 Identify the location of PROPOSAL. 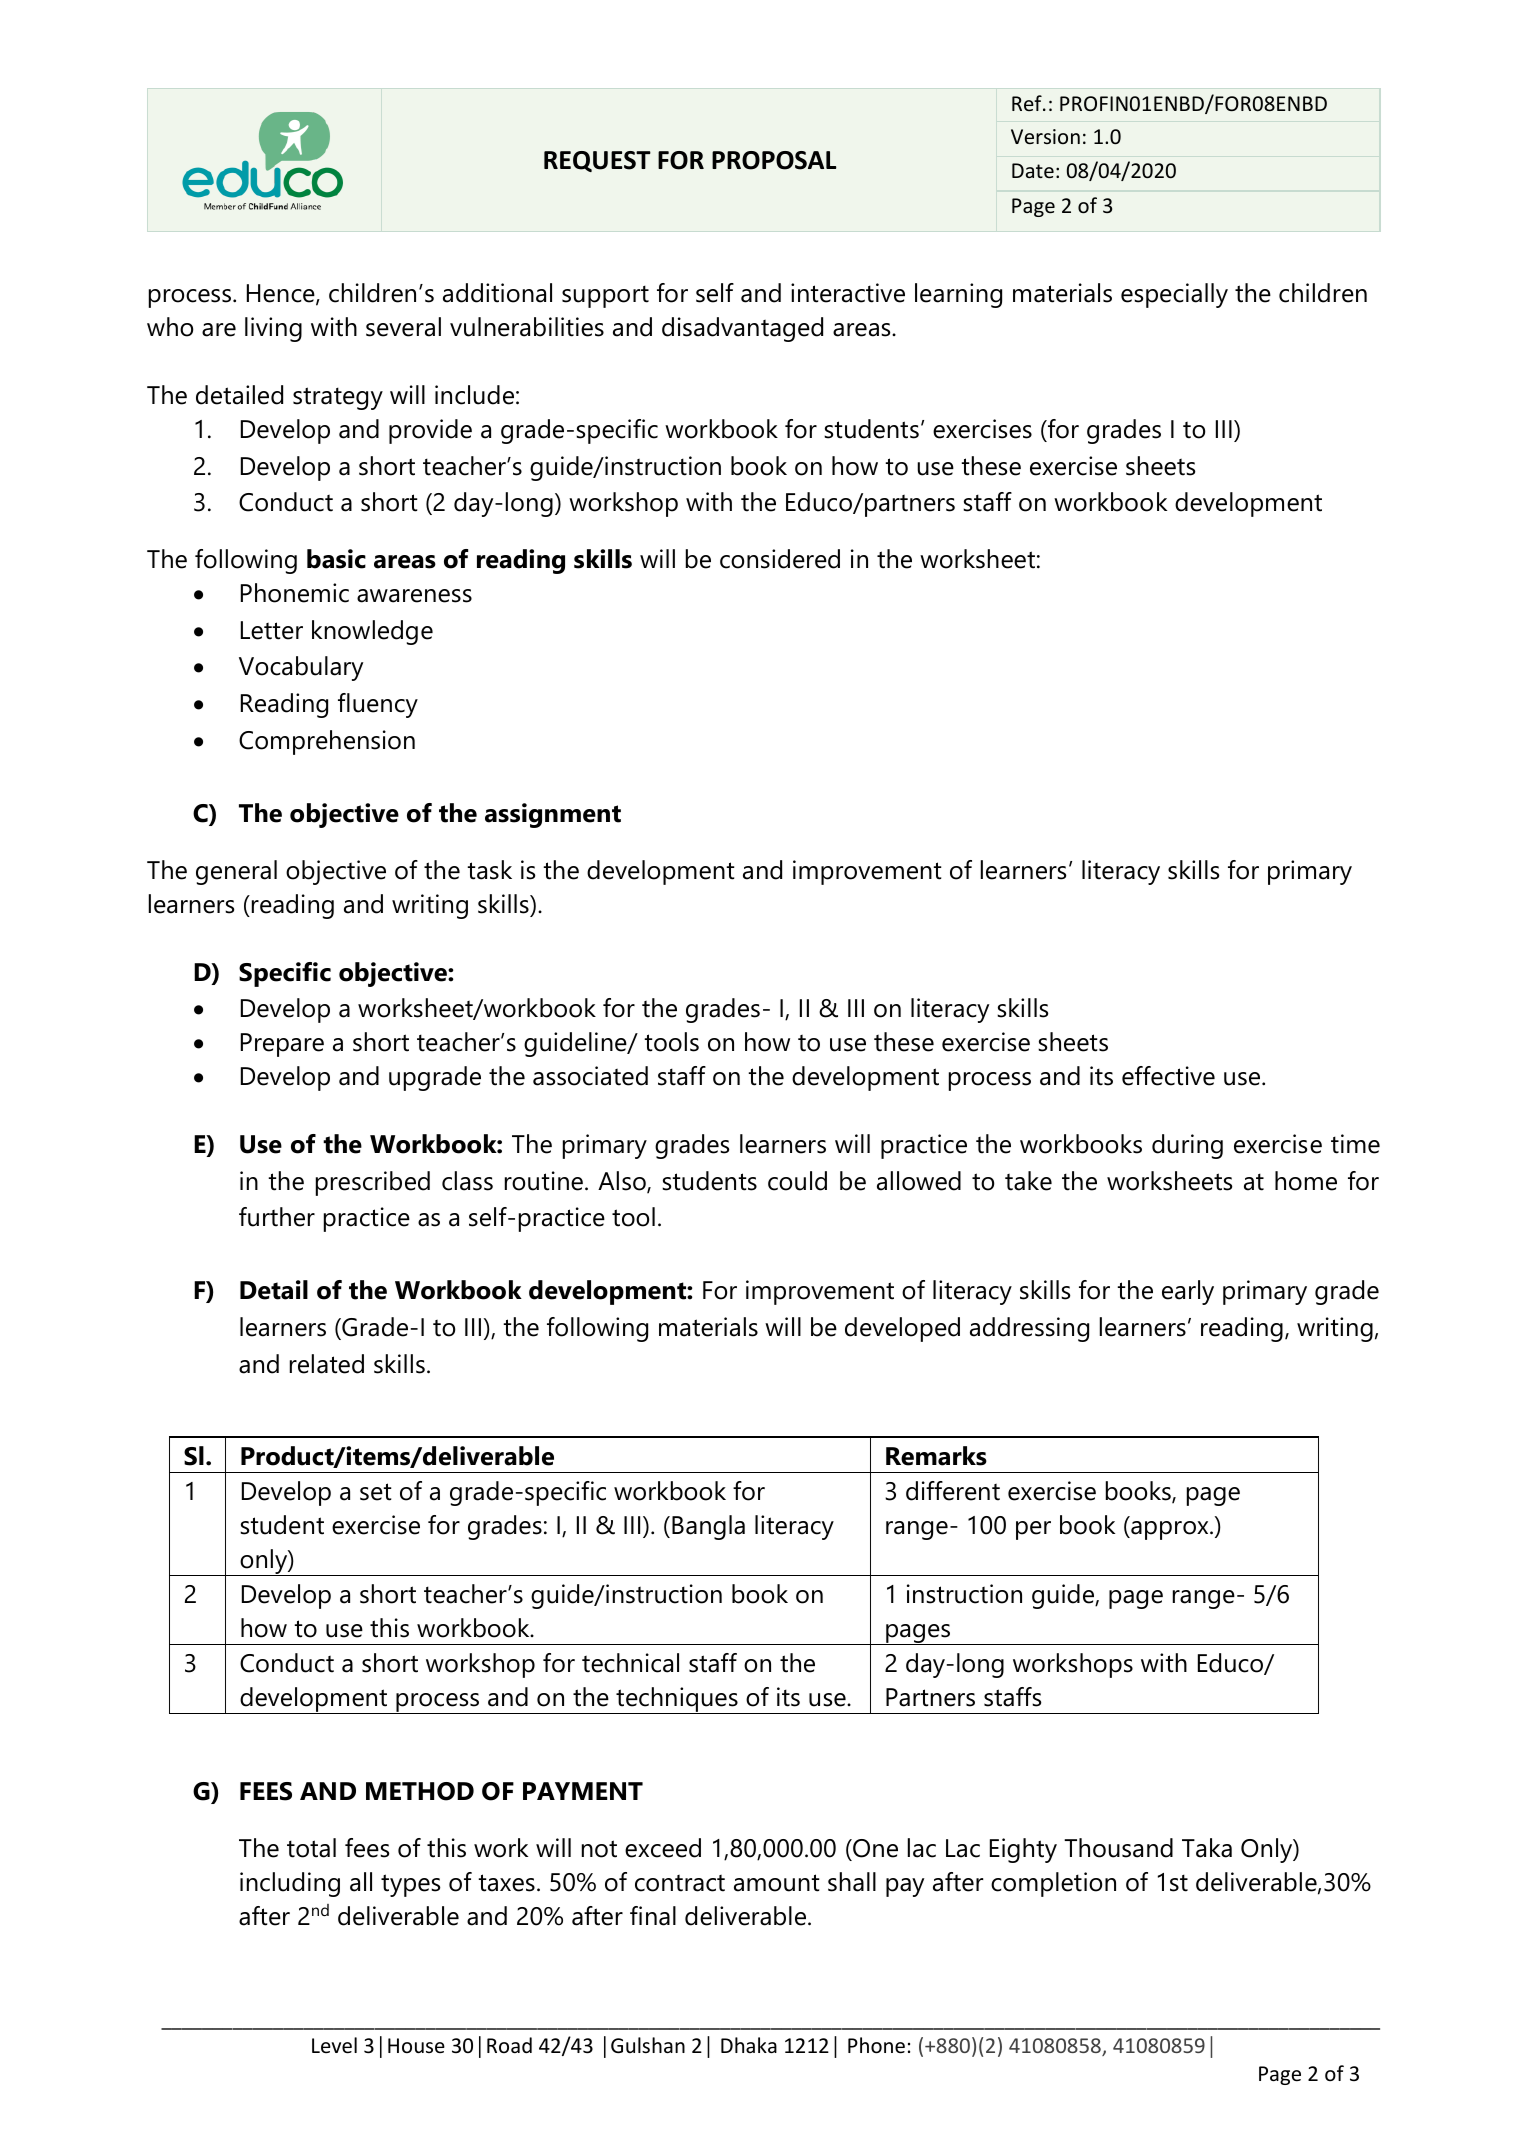
(774, 160).
